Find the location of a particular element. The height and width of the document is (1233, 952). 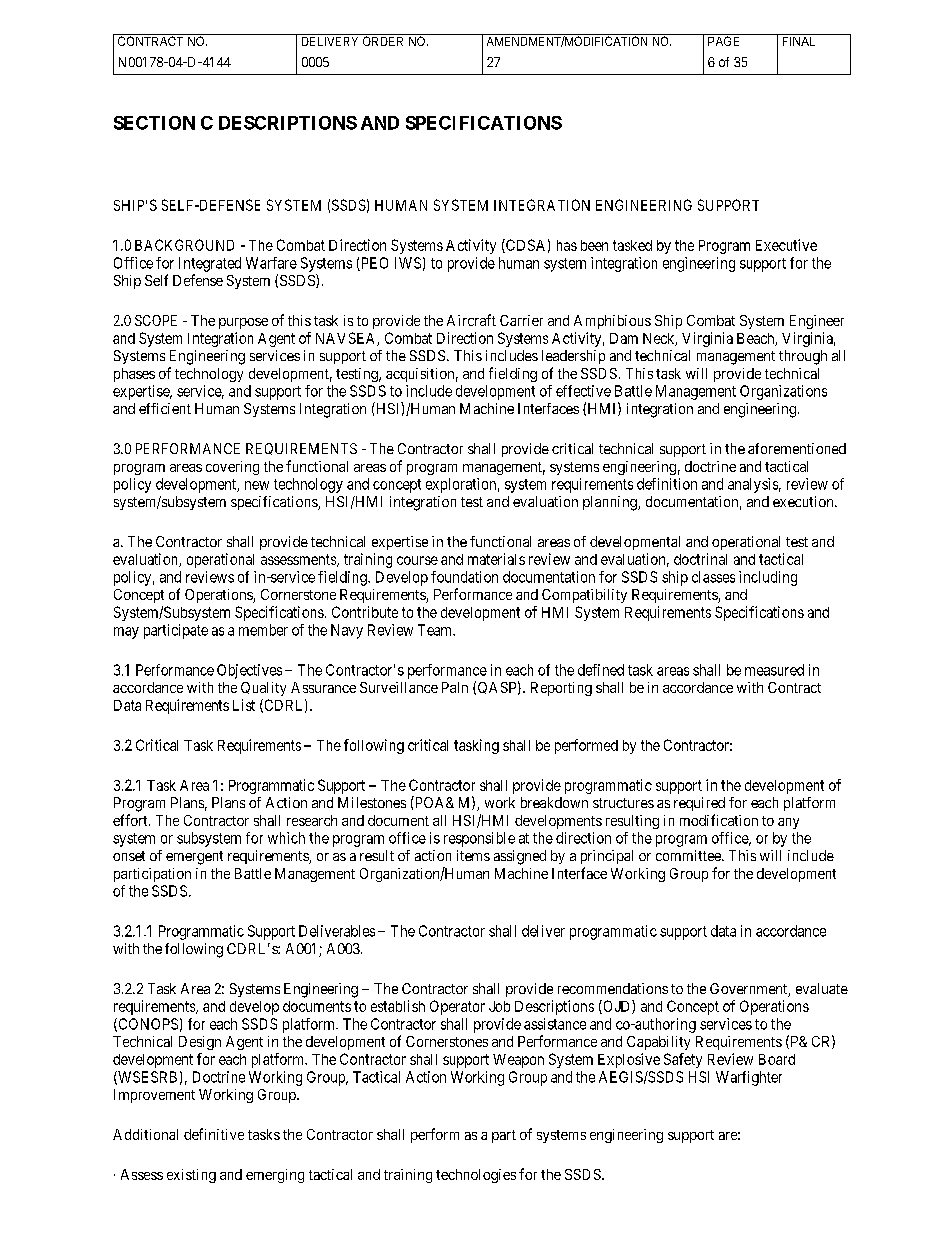

Aircraft is located at coordinates (471, 320).
